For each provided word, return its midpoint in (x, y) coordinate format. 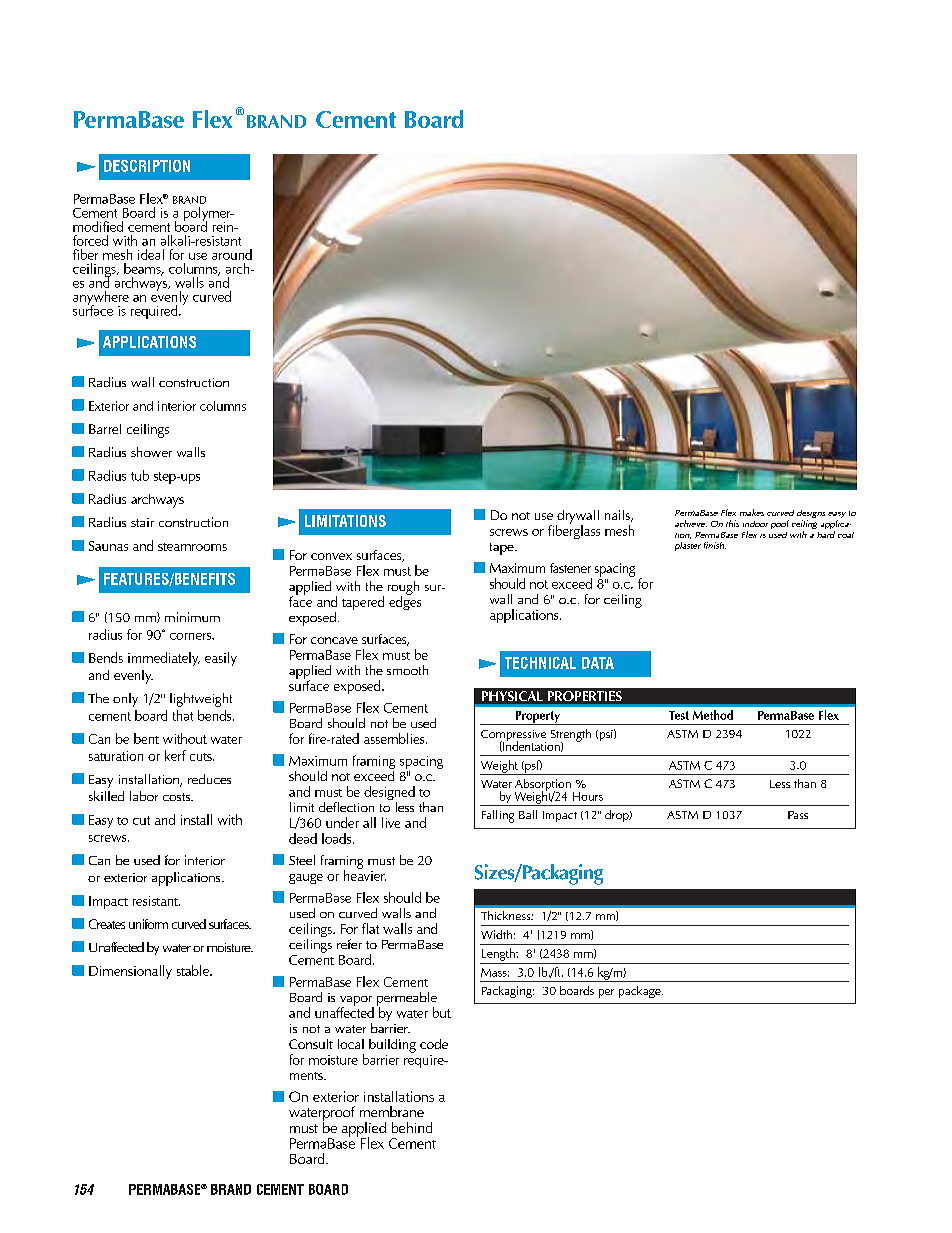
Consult (311, 1044)
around (232, 254)
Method (713, 715)
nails (618, 516)
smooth (407, 670)
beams (143, 269)
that (183, 715)
